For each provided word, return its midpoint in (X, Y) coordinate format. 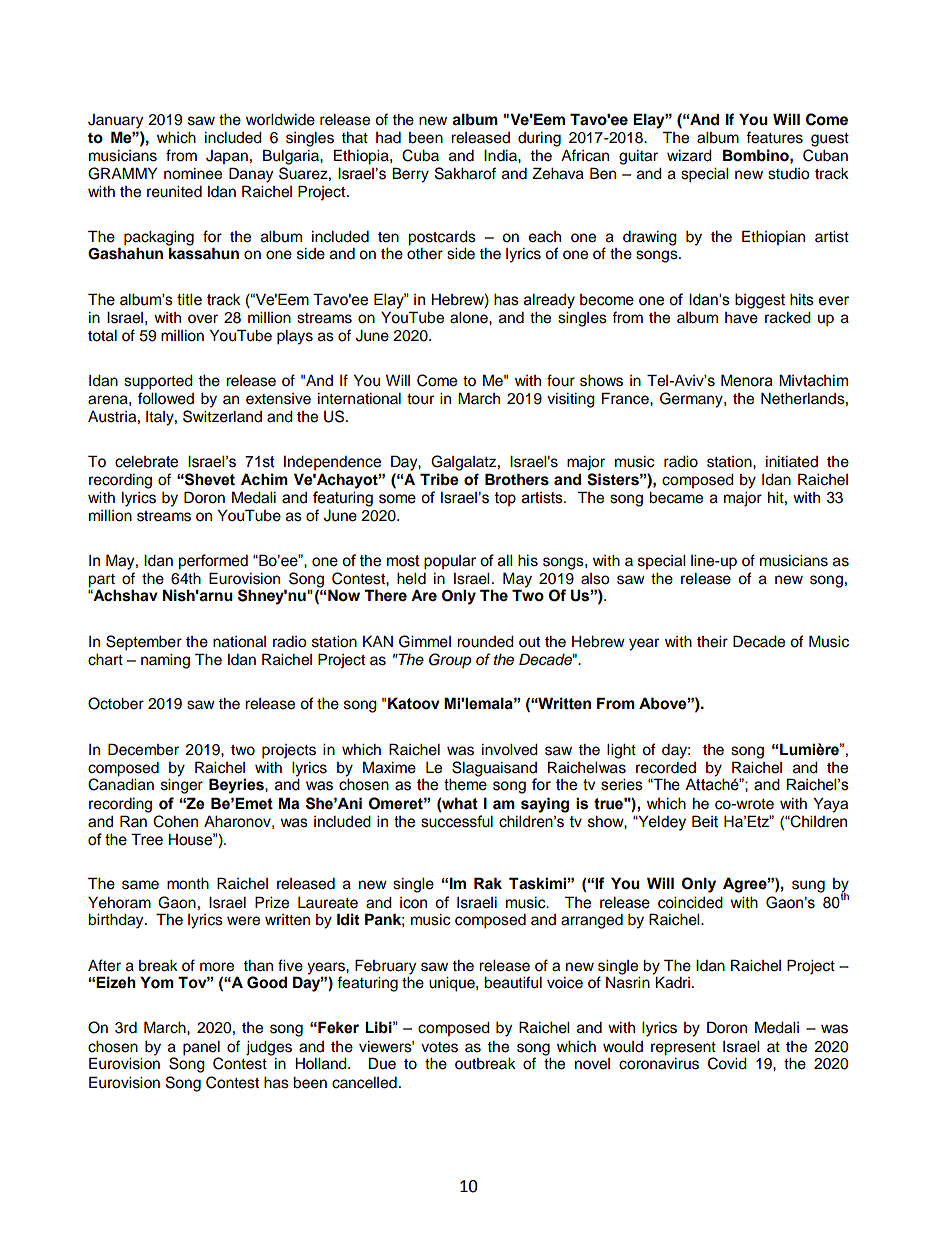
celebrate (146, 461)
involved (510, 750)
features (774, 137)
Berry (410, 175)
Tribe (439, 479)
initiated (792, 462)
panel (201, 1048)
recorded (666, 768)
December (143, 749)
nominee (193, 174)
